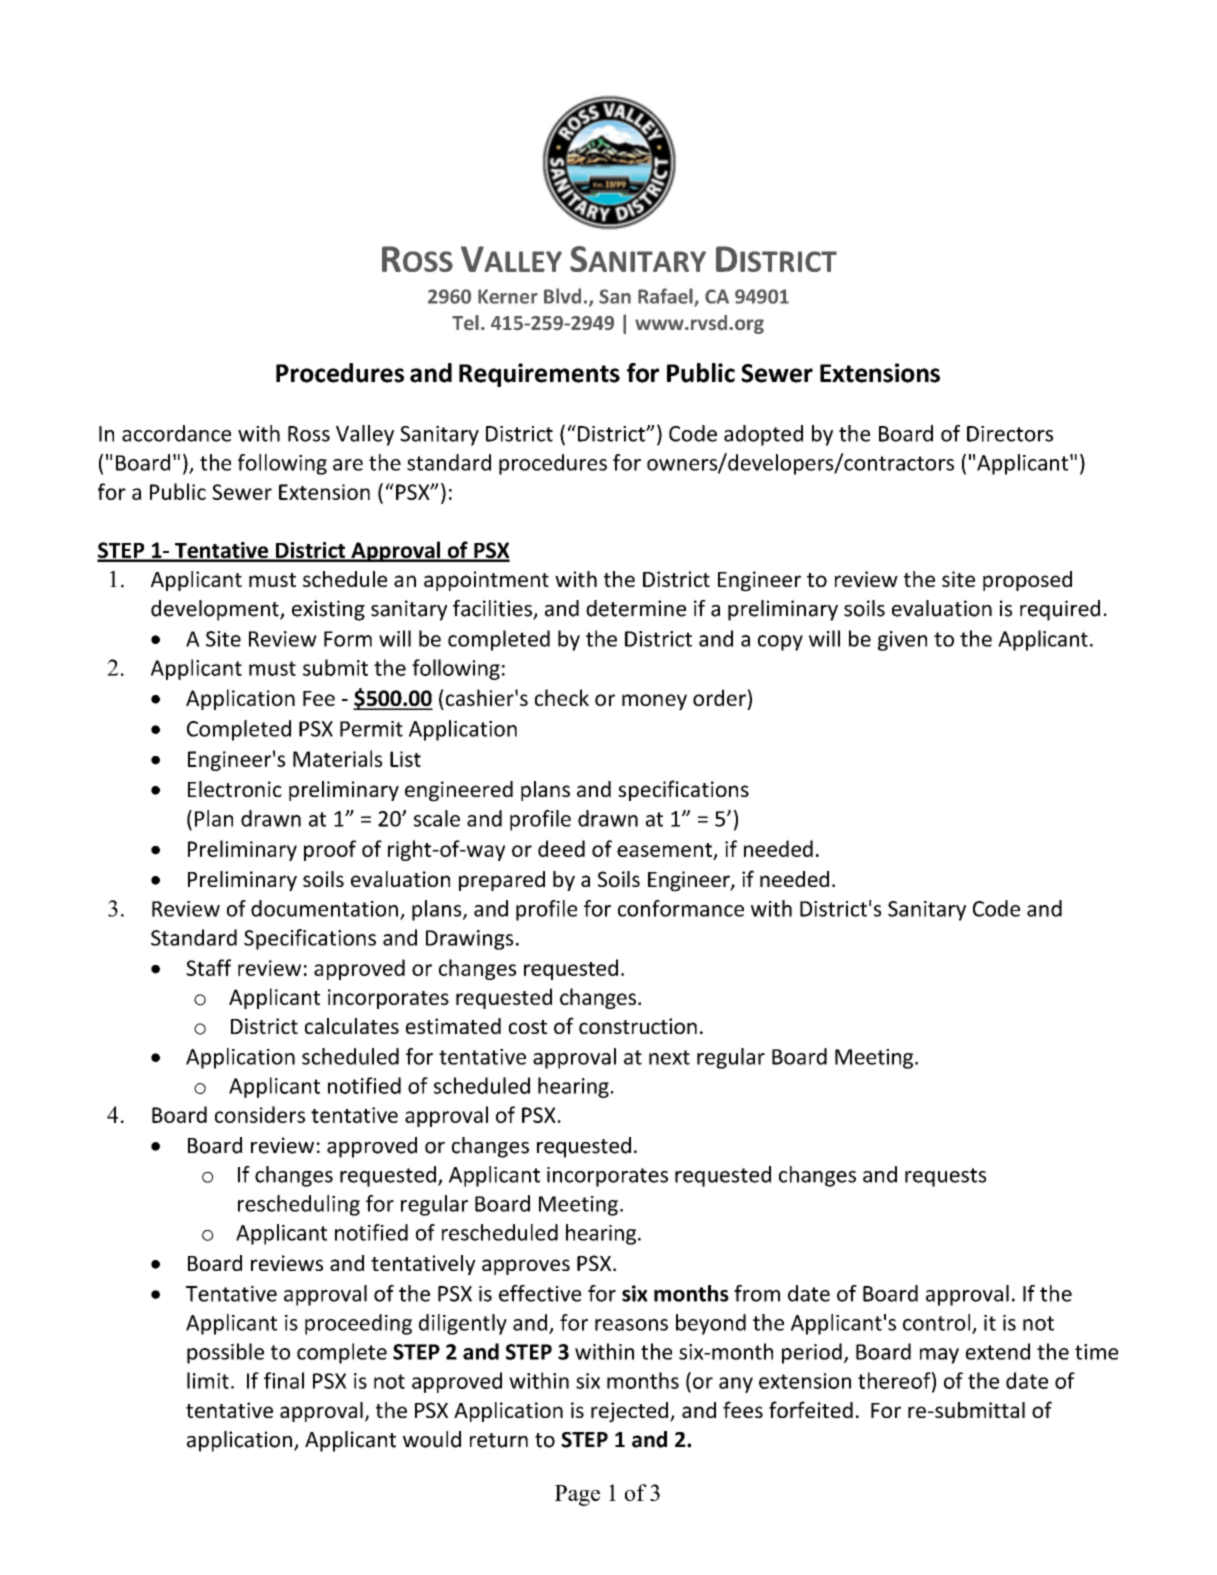 The height and width of the document is (1575, 1217). What do you see at coordinates (902, 641) in the document?
I see `given` at bounding box center [902, 641].
